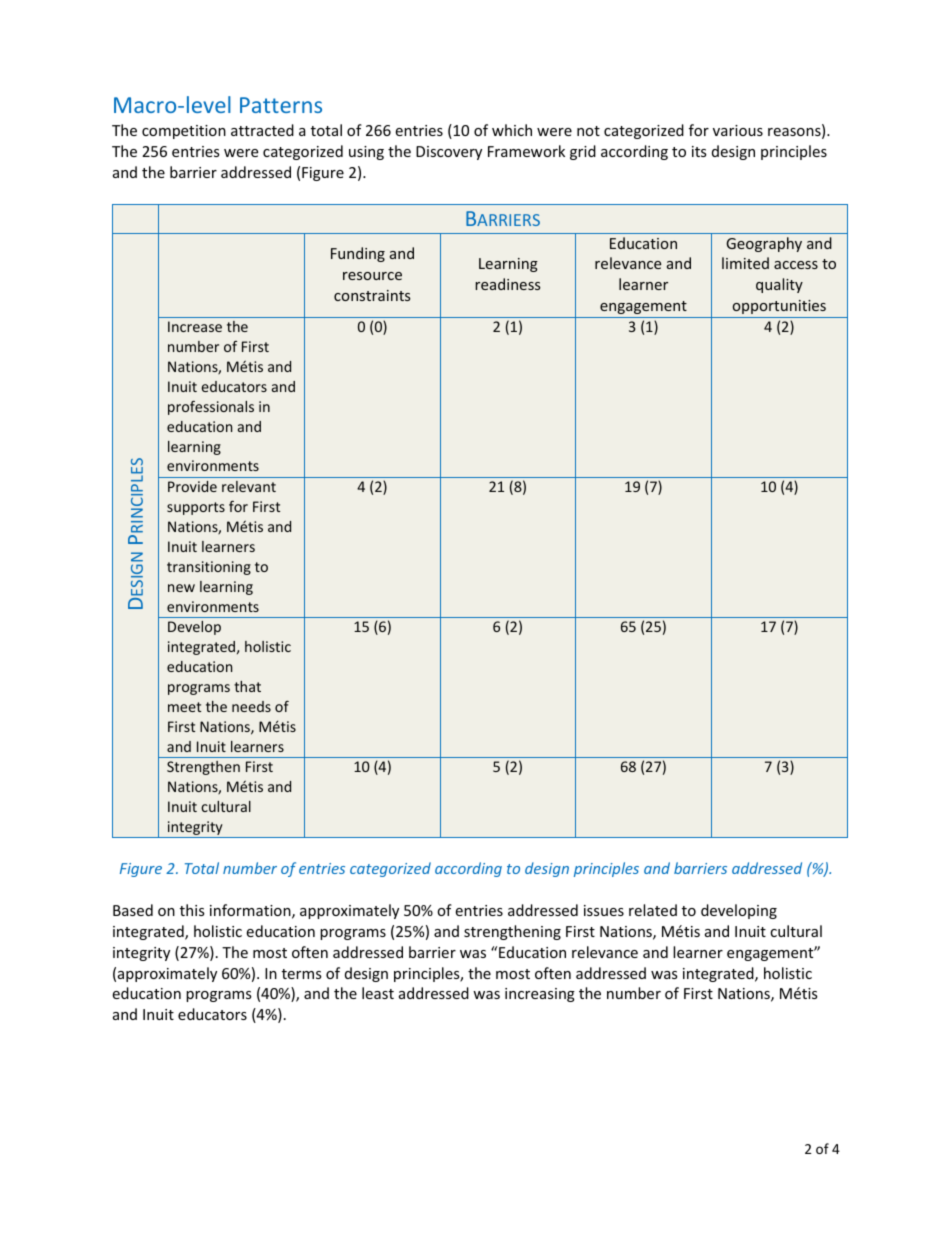  What do you see at coordinates (184, 132) in the page?
I see `competition` at bounding box center [184, 132].
